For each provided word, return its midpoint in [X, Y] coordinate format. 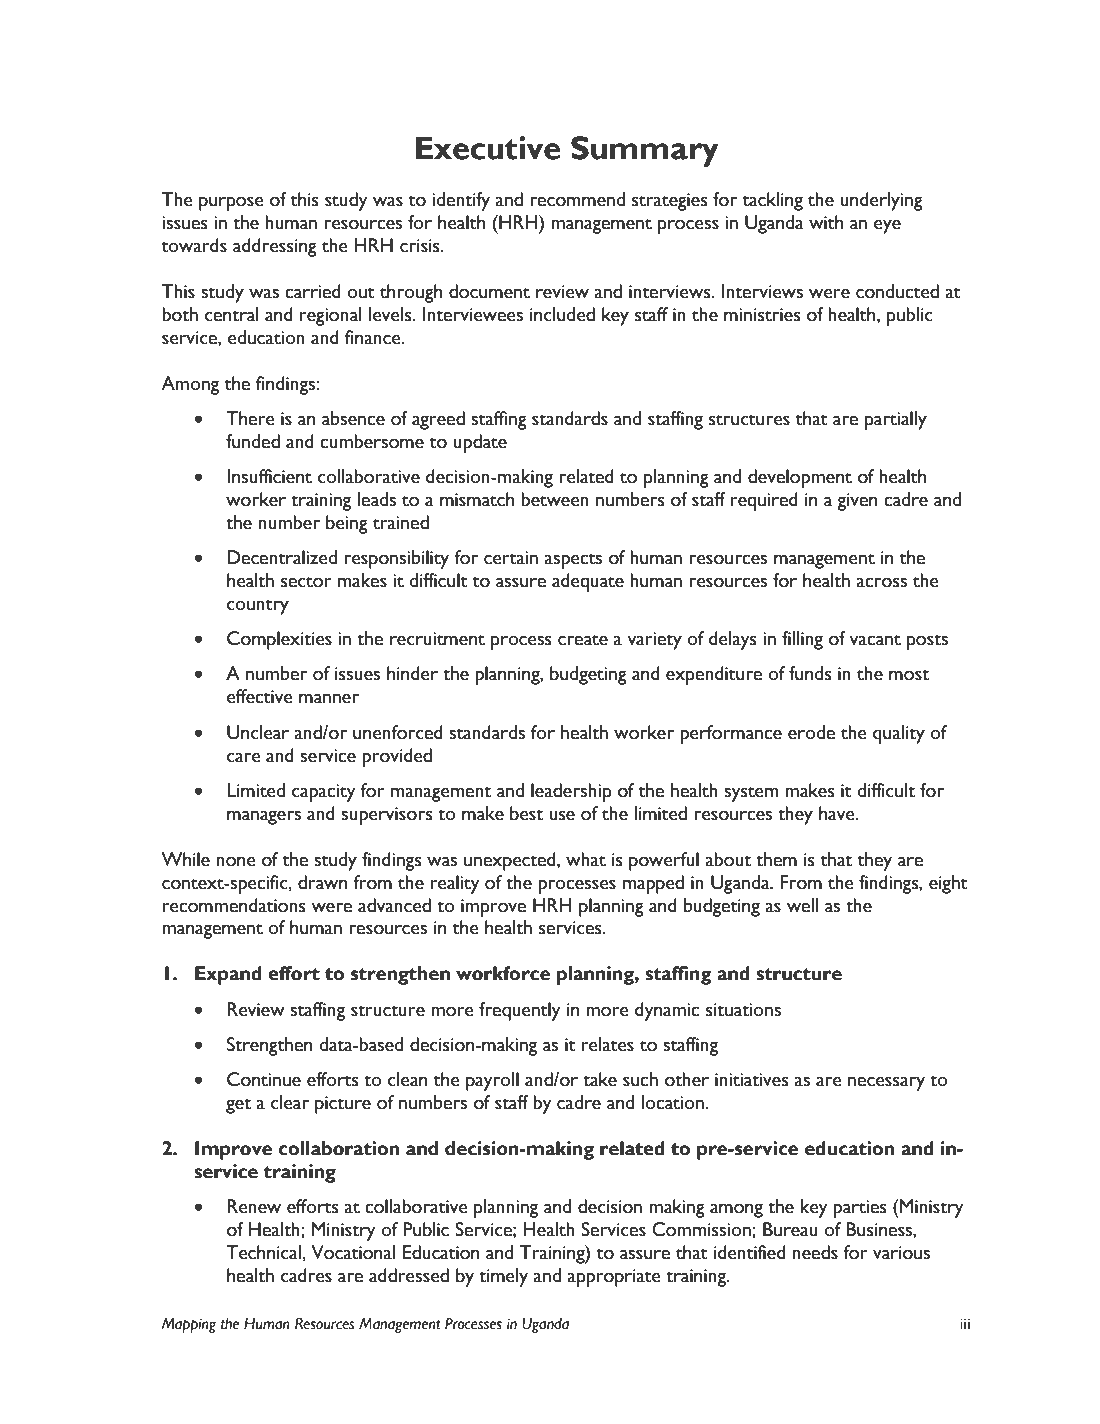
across [881, 582]
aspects [573, 561]
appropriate [614, 1278]
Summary [645, 151]
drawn [322, 882]
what [586, 859]
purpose [231, 203]
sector [306, 582]
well [802, 905]
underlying [881, 201]
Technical [264, 1252]
